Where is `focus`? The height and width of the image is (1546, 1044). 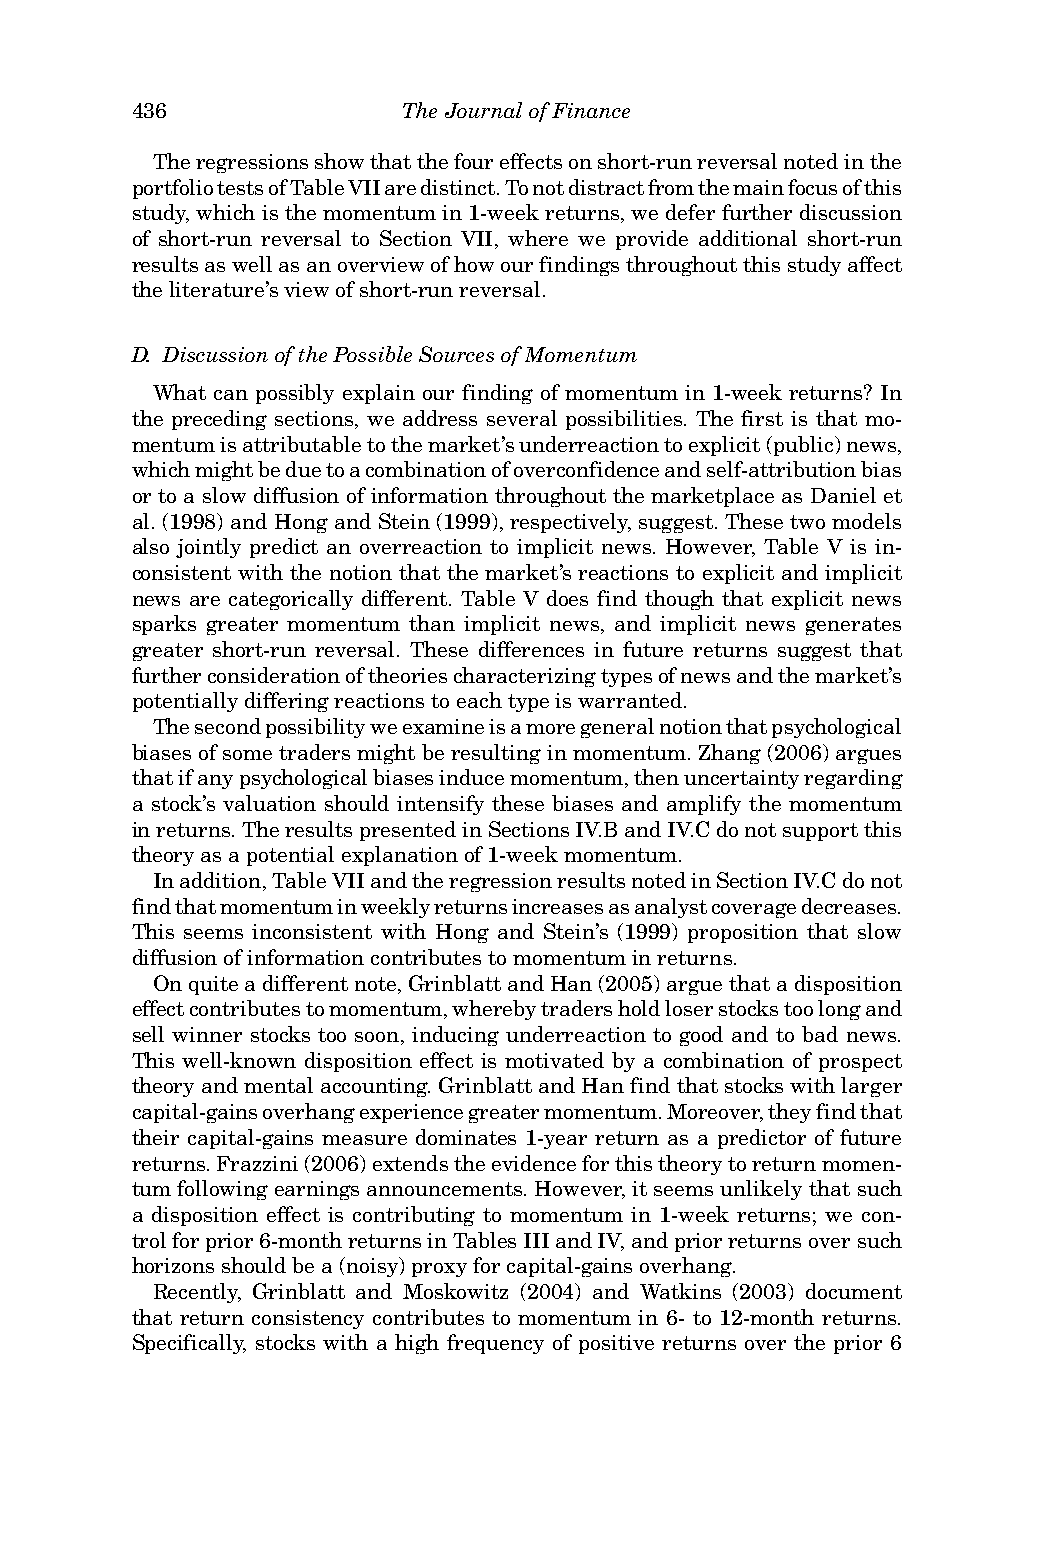 focus is located at coordinates (812, 187).
